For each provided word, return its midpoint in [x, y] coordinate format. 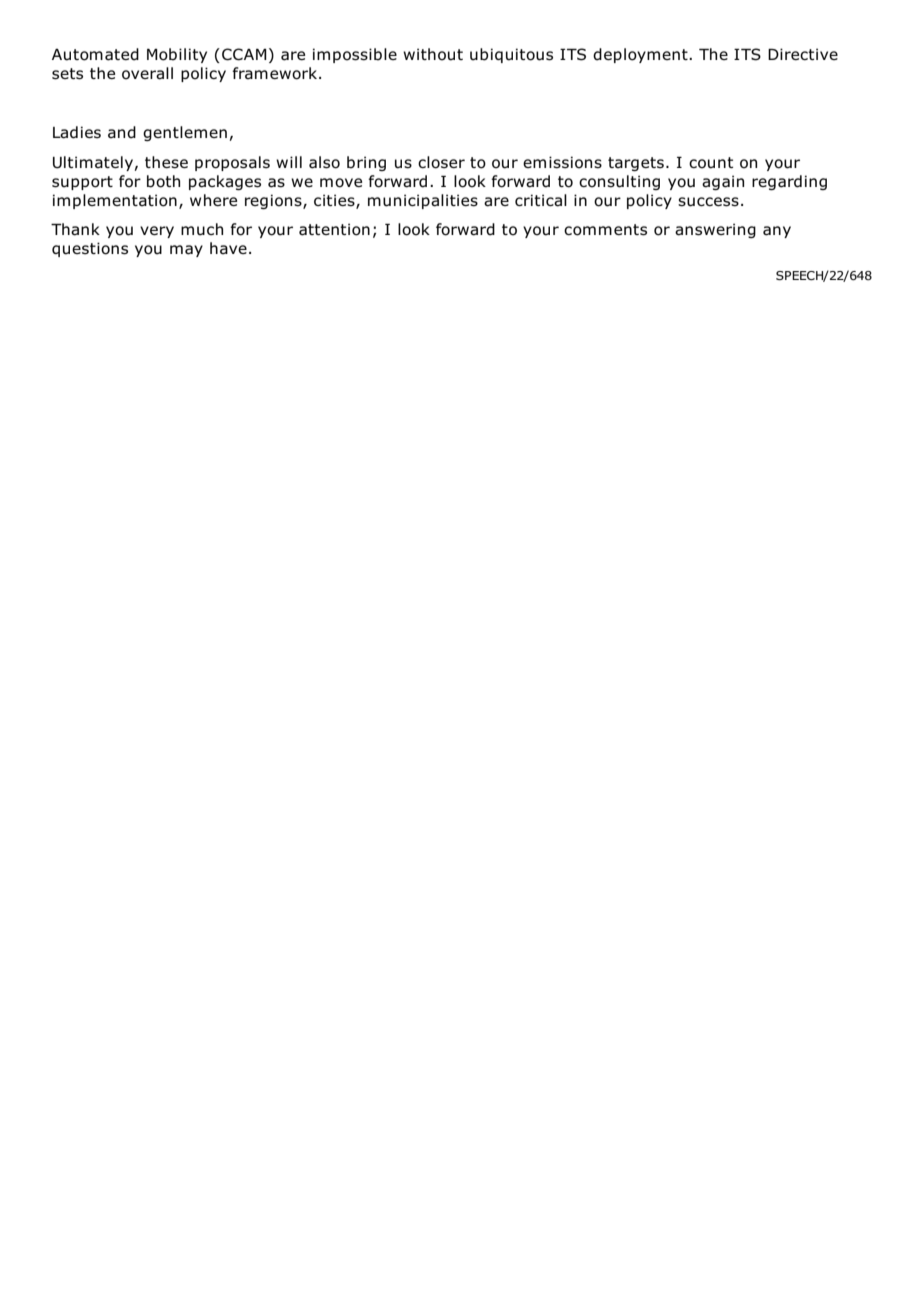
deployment [641, 55]
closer [441, 162]
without [433, 54]
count [711, 163]
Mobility [177, 55]
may [186, 251]
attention [334, 229]
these [166, 162]
